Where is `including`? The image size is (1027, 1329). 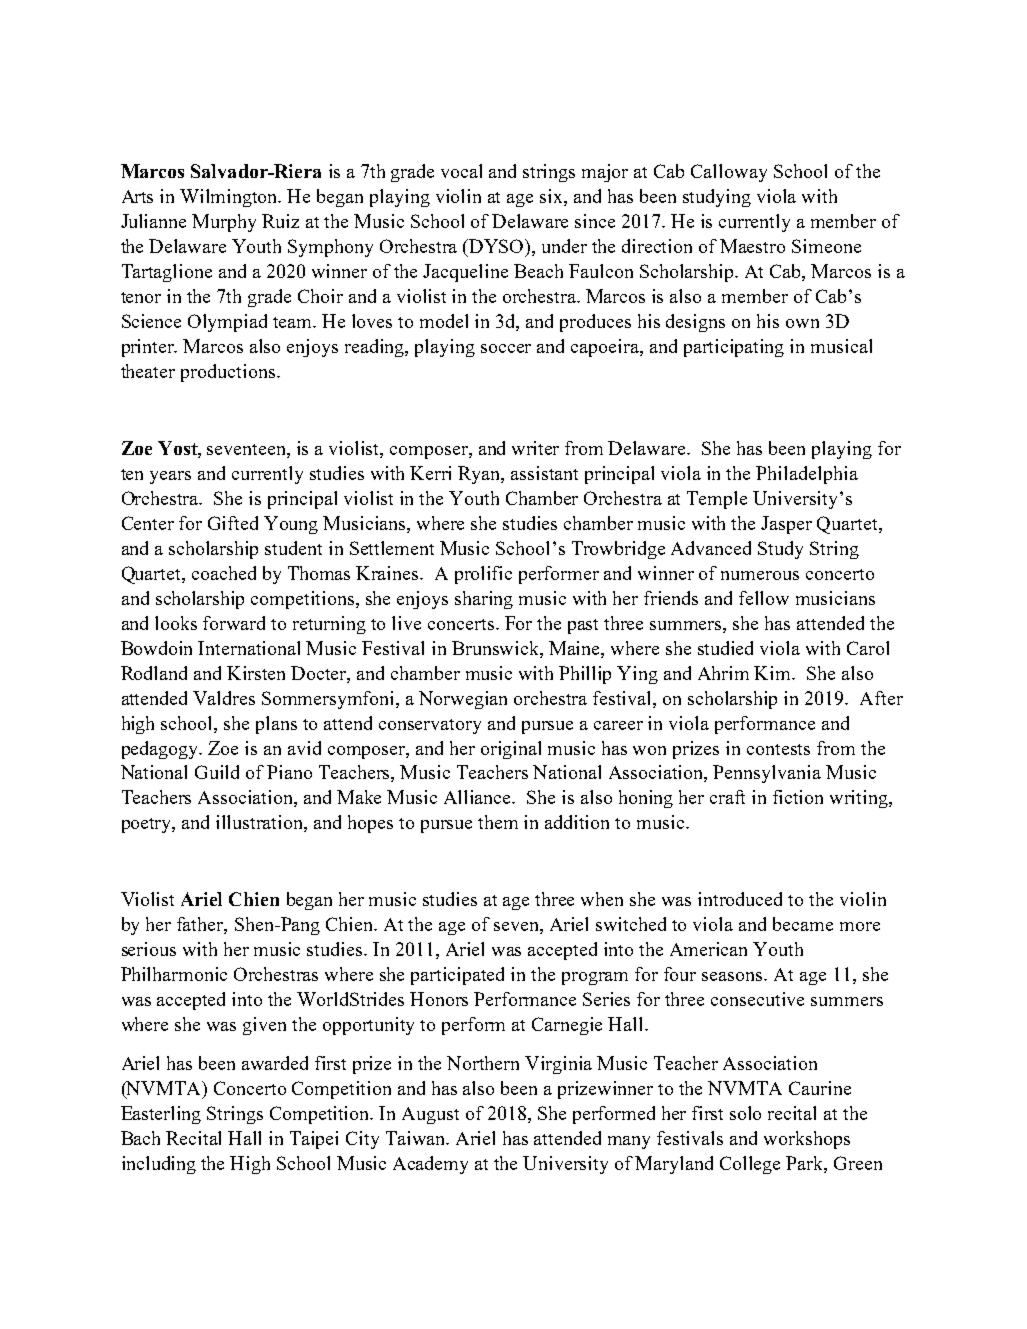 including is located at coordinates (159, 1165).
